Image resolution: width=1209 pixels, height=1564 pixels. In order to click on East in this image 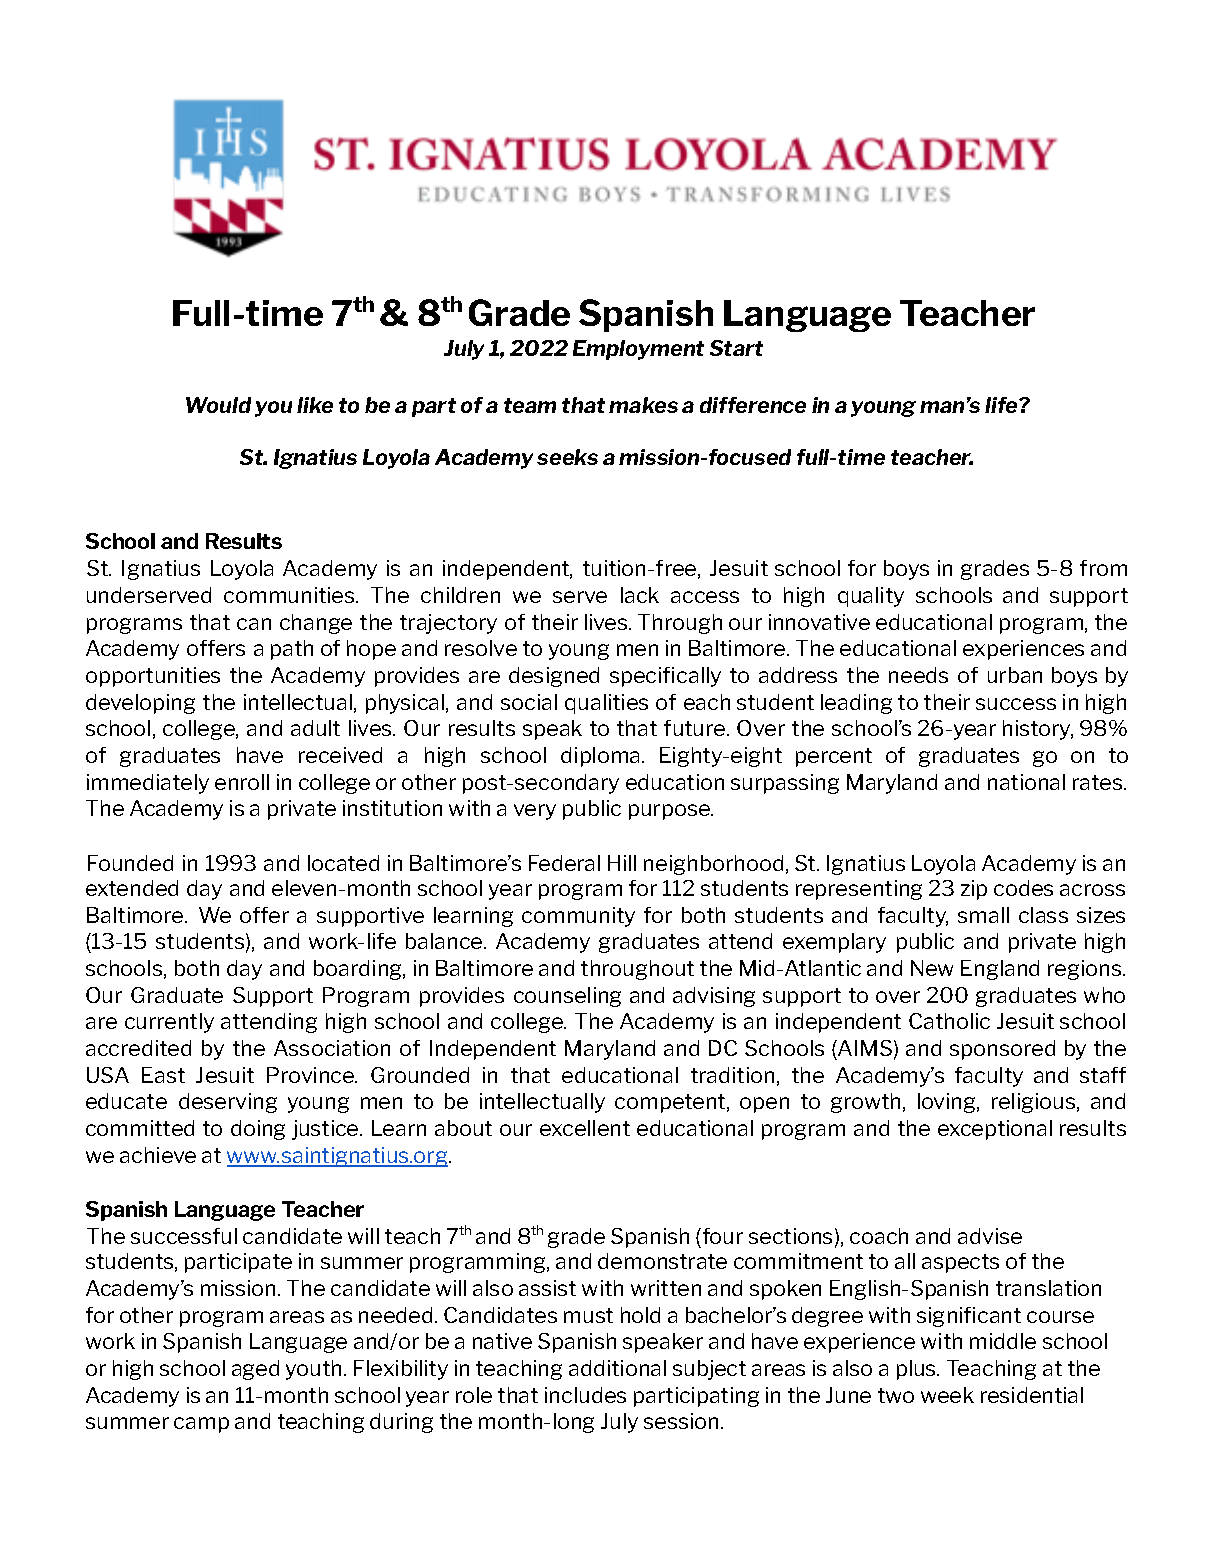, I will do `click(163, 1075)`.
